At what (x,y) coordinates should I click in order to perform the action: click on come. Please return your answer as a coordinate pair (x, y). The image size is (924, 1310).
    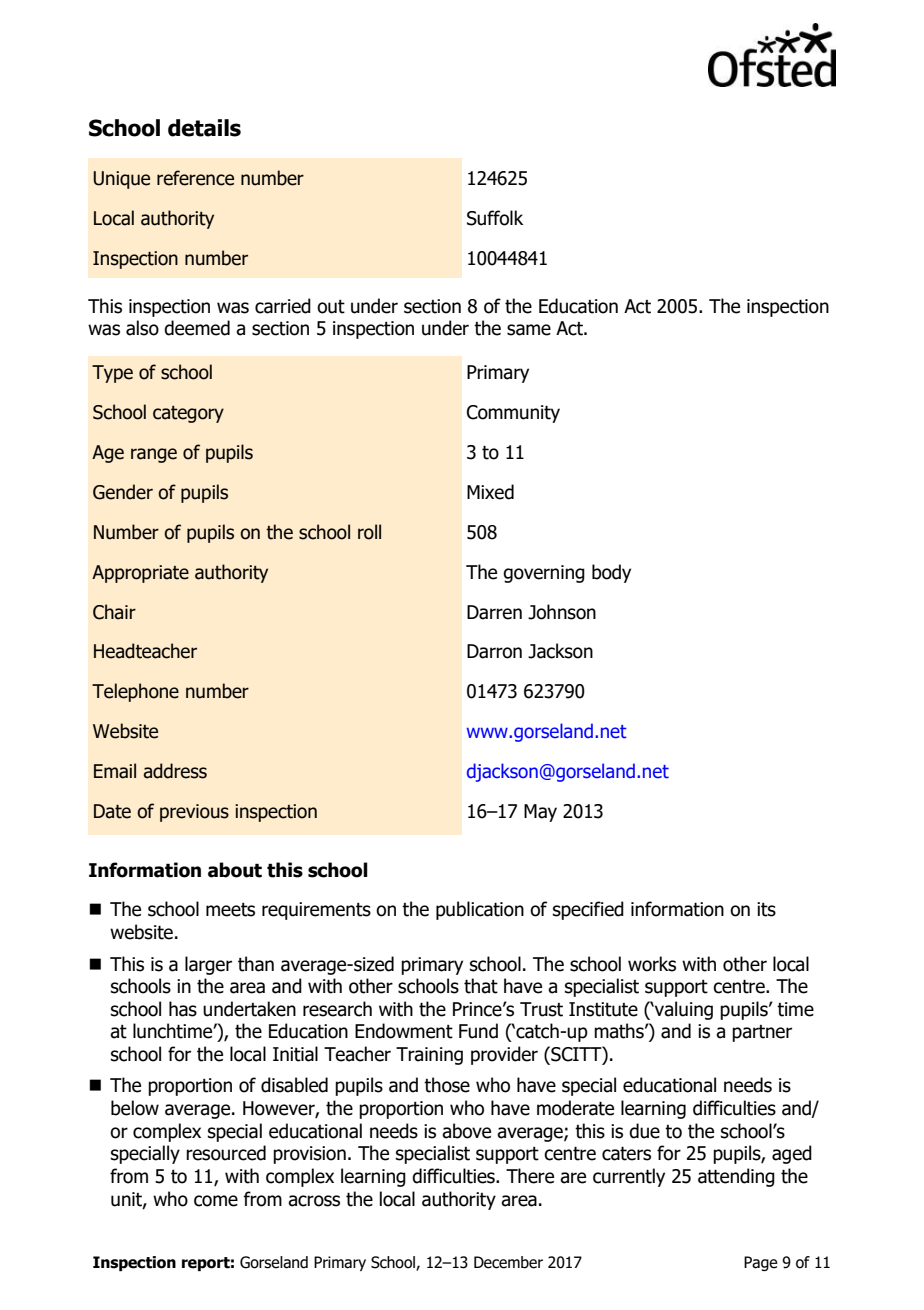
    Looking at the image, I should click on (216, 1201).
